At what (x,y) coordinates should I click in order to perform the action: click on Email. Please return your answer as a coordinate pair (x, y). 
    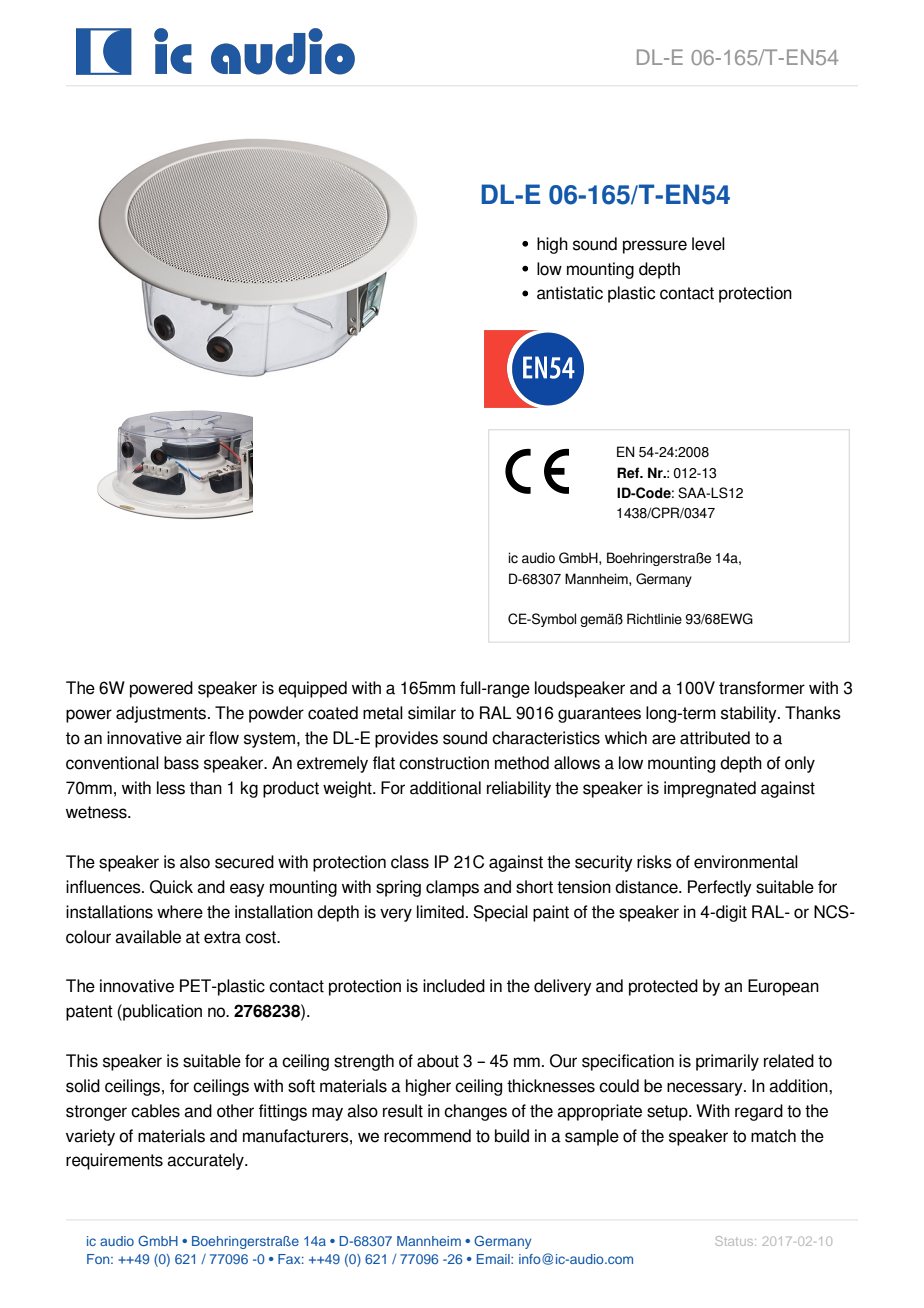
    Looking at the image, I should click on (494, 1259).
